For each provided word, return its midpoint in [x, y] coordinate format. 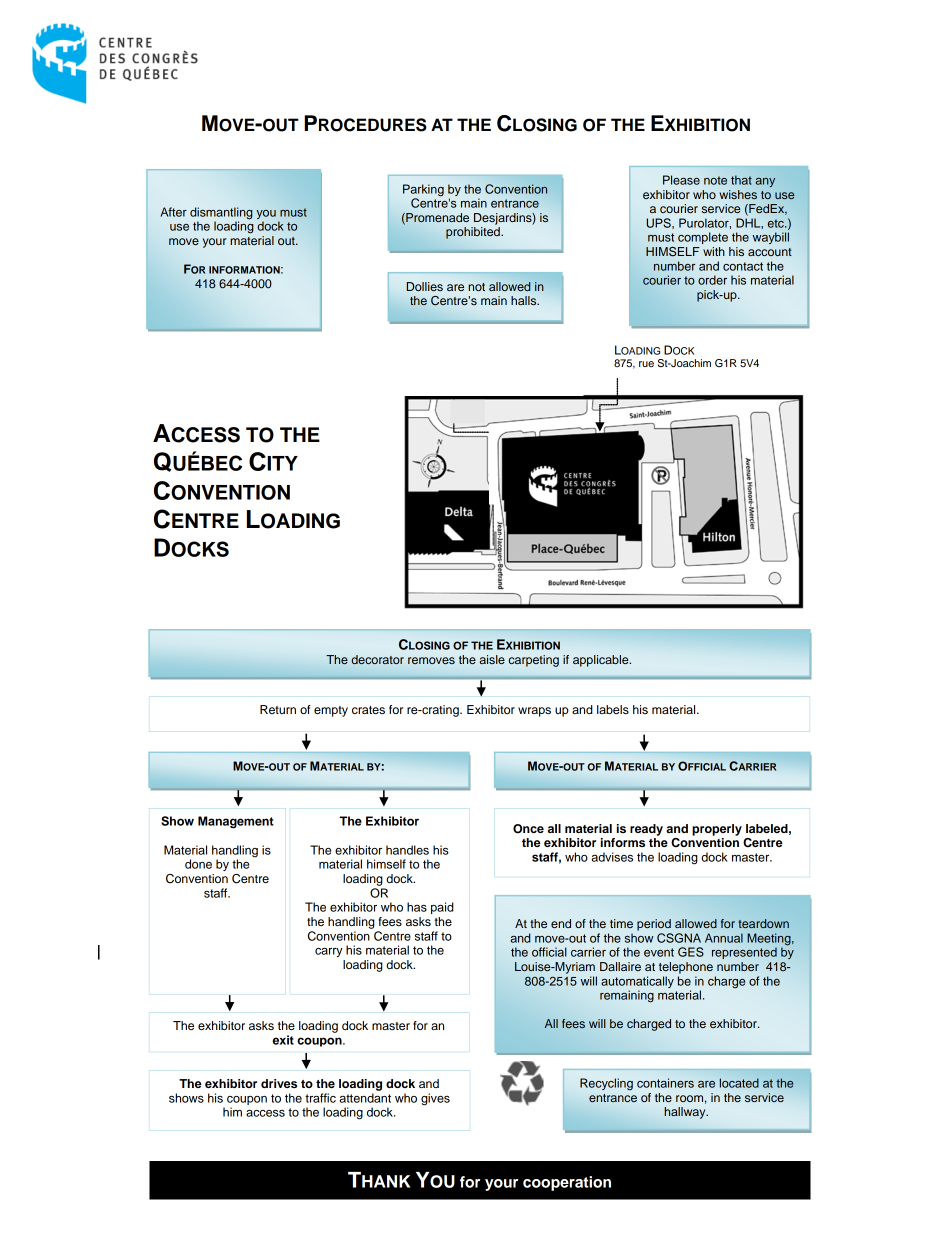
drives [279, 1083]
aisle [492, 659]
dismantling [221, 214]
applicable [602, 661]
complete [703, 238]
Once [528, 829]
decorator [377, 659]
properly [717, 830]
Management [236, 822]
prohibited [474, 233]
